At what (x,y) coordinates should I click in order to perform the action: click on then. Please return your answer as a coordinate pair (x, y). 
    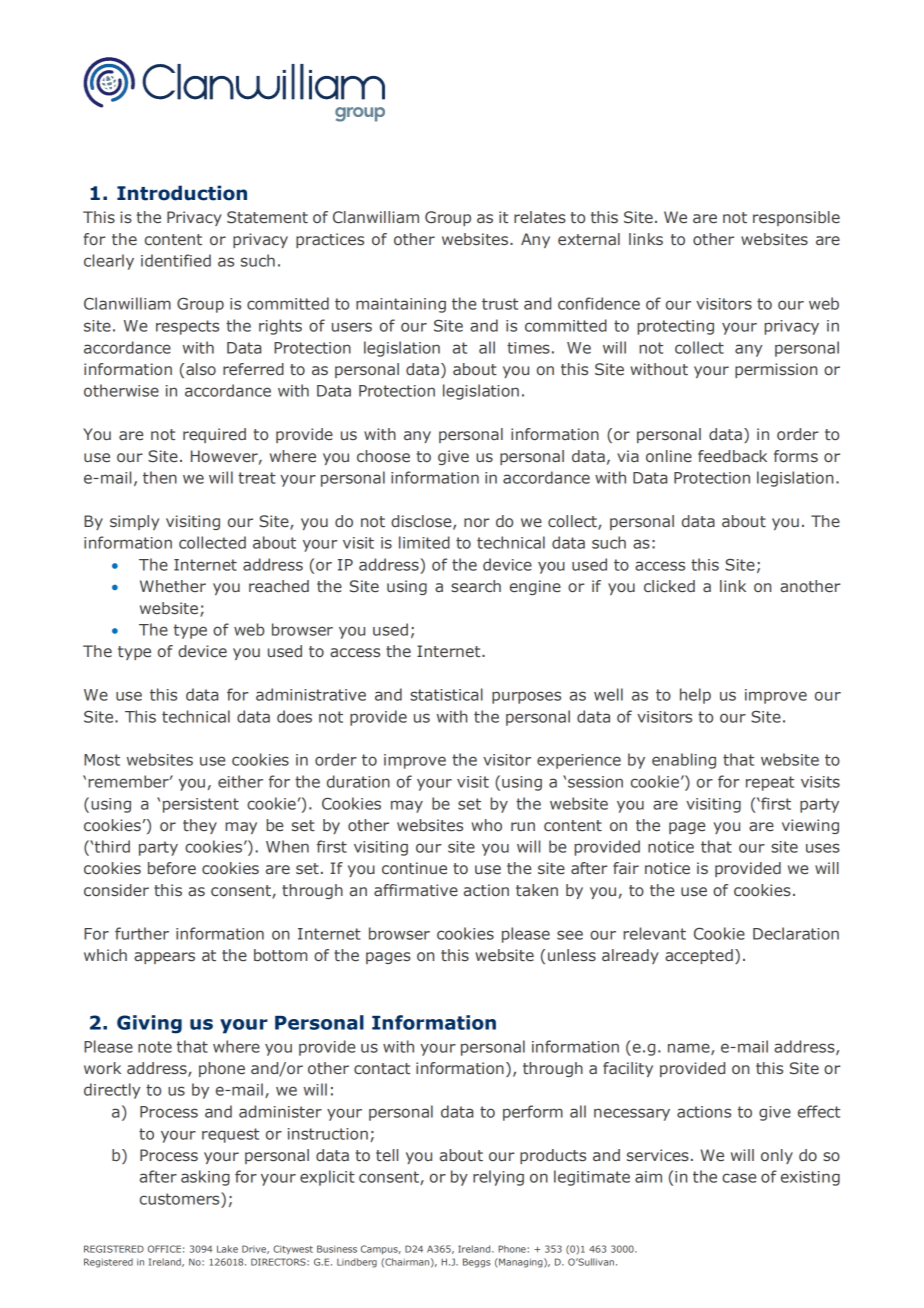
    Looking at the image, I should click on (160, 477).
